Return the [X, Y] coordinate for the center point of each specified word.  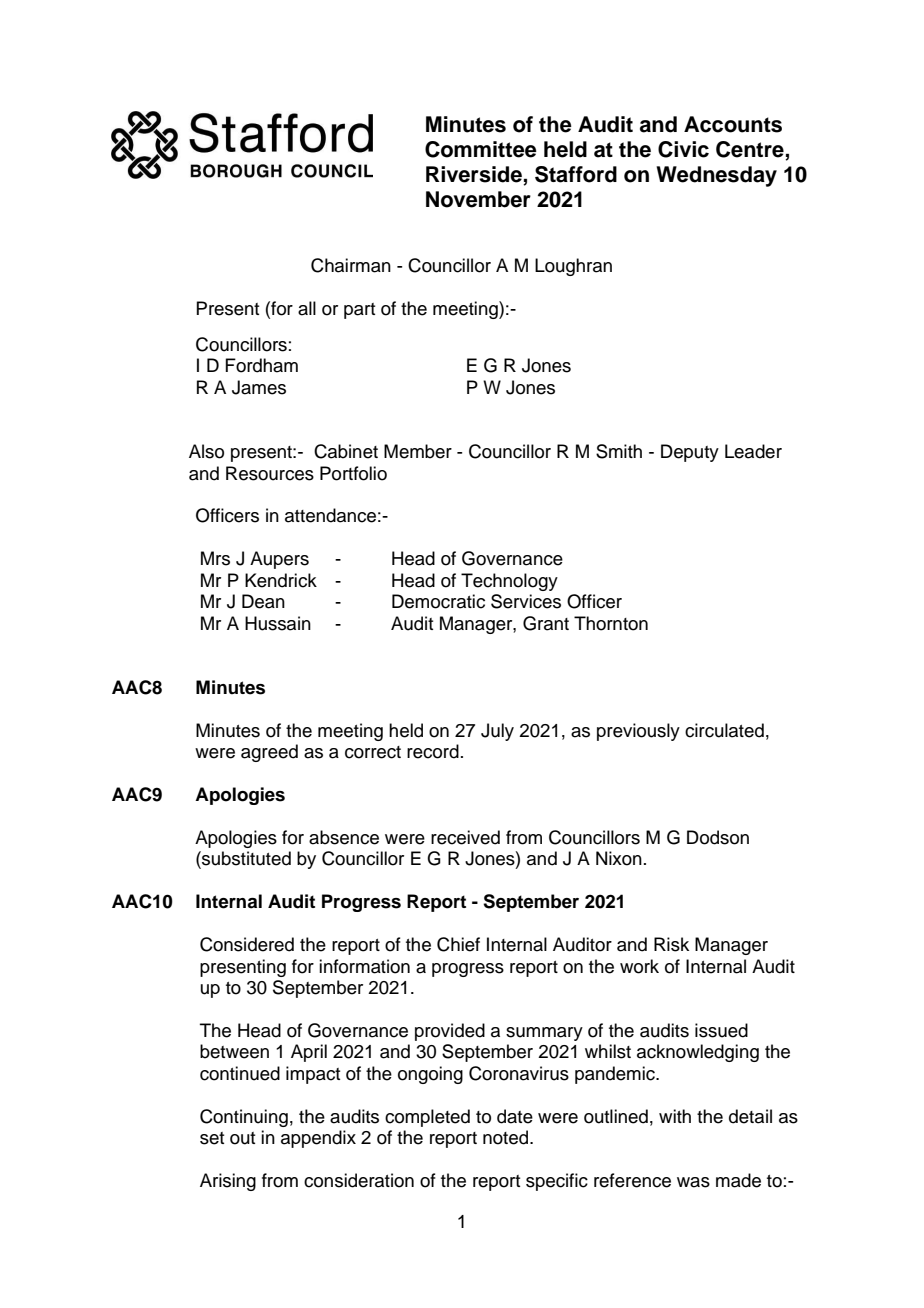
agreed [269, 753]
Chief [458, 944]
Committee [481, 149]
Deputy [690, 453]
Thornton [611, 623]
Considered [247, 944]
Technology [509, 582]
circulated [724, 730]
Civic [683, 149]
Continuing [244, 1118]
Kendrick [281, 580]
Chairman [351, 265]
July [497, 732]
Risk [671, 944]
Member [418, 451]
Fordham [261, 365]
